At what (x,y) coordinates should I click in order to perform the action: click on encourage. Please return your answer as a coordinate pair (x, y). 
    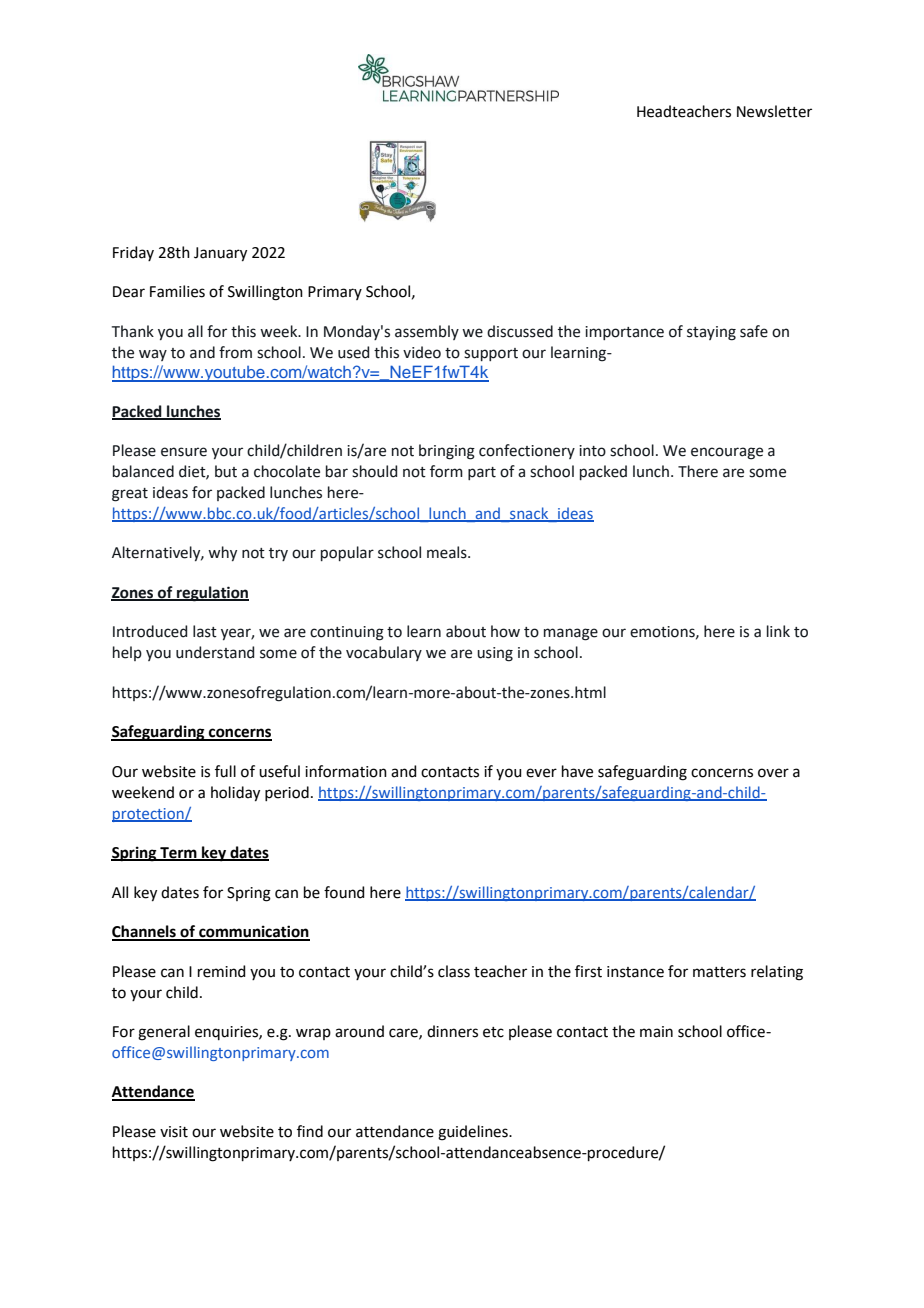
    Looking at the image, I should click on (727, 453).
